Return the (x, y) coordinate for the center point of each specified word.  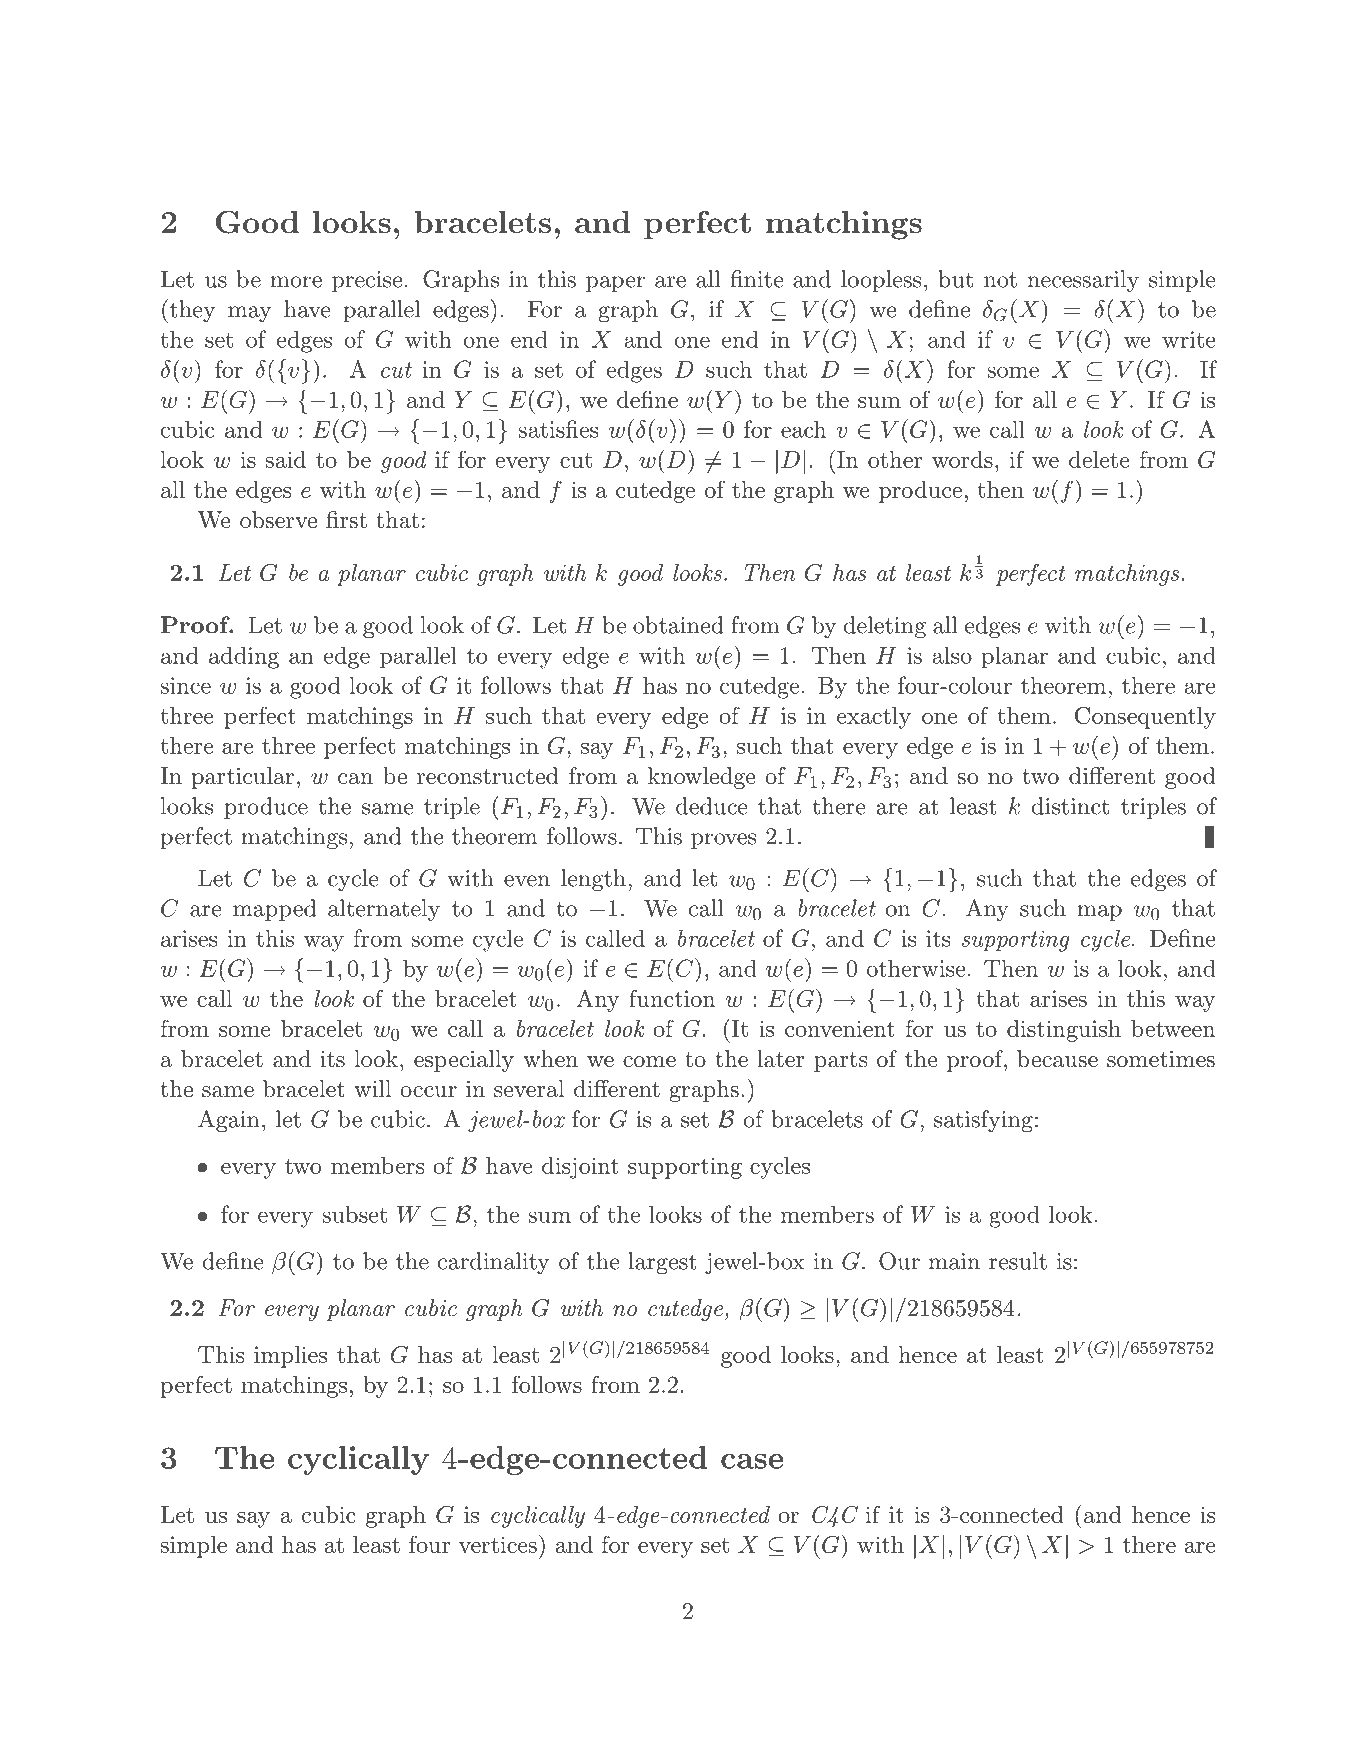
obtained (678, 625)
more (296, 282)
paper (615, 284)
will (372, 1088)
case (752, 1461)
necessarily (1083, 281)
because (1057, 1059)
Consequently (1145, 717)
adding (244, 657)
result (1018, 1261)
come (649, 1062)
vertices (498, 1544)
